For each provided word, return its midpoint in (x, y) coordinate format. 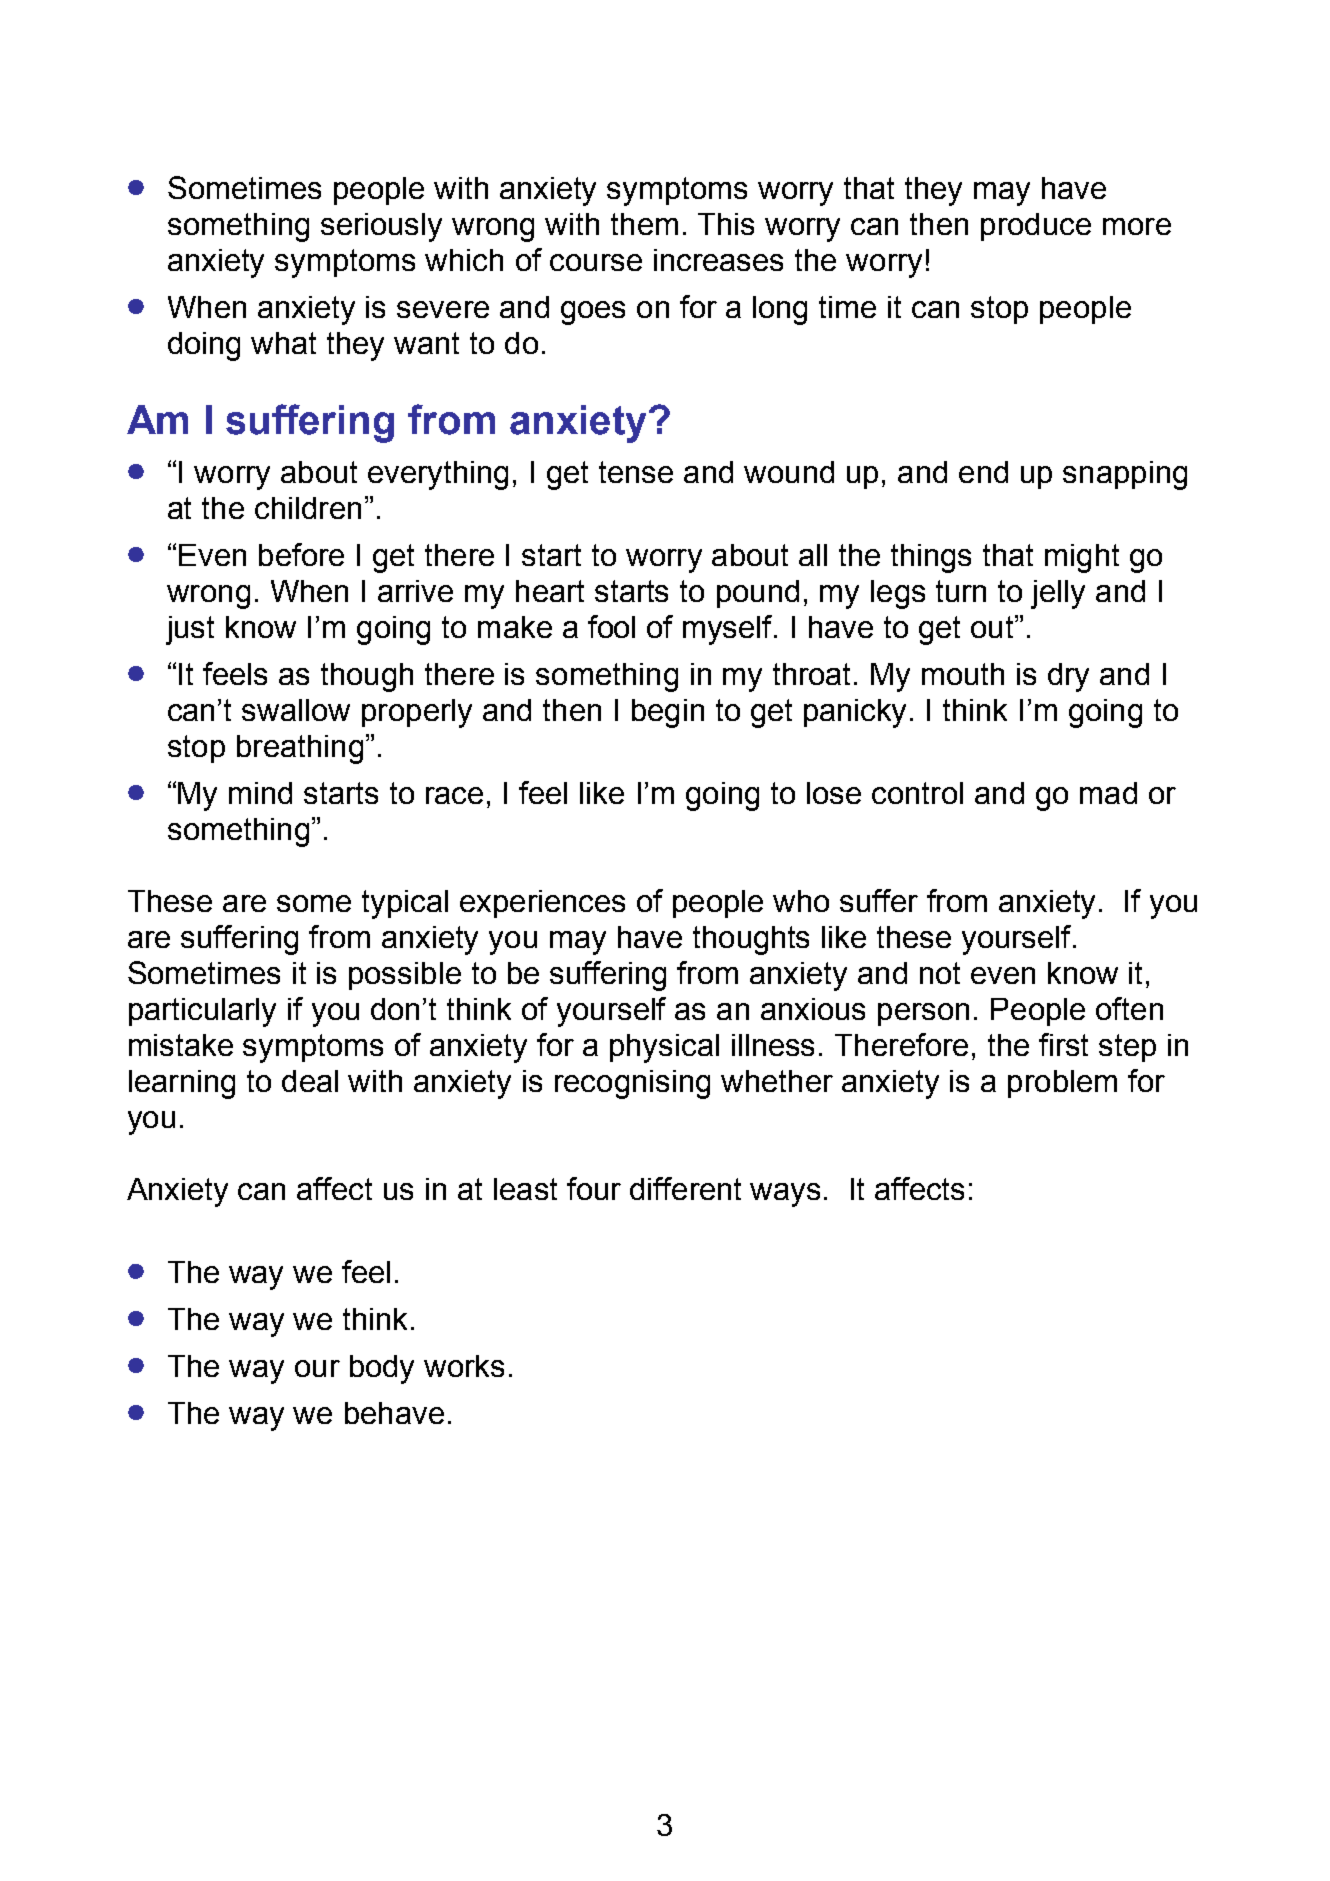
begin (668, 713)
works (464, 1366)
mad (1108, 793)
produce (1036, 227)
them (644, 224)
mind (260, 793)
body (382, 1369)
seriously (381, 227)
